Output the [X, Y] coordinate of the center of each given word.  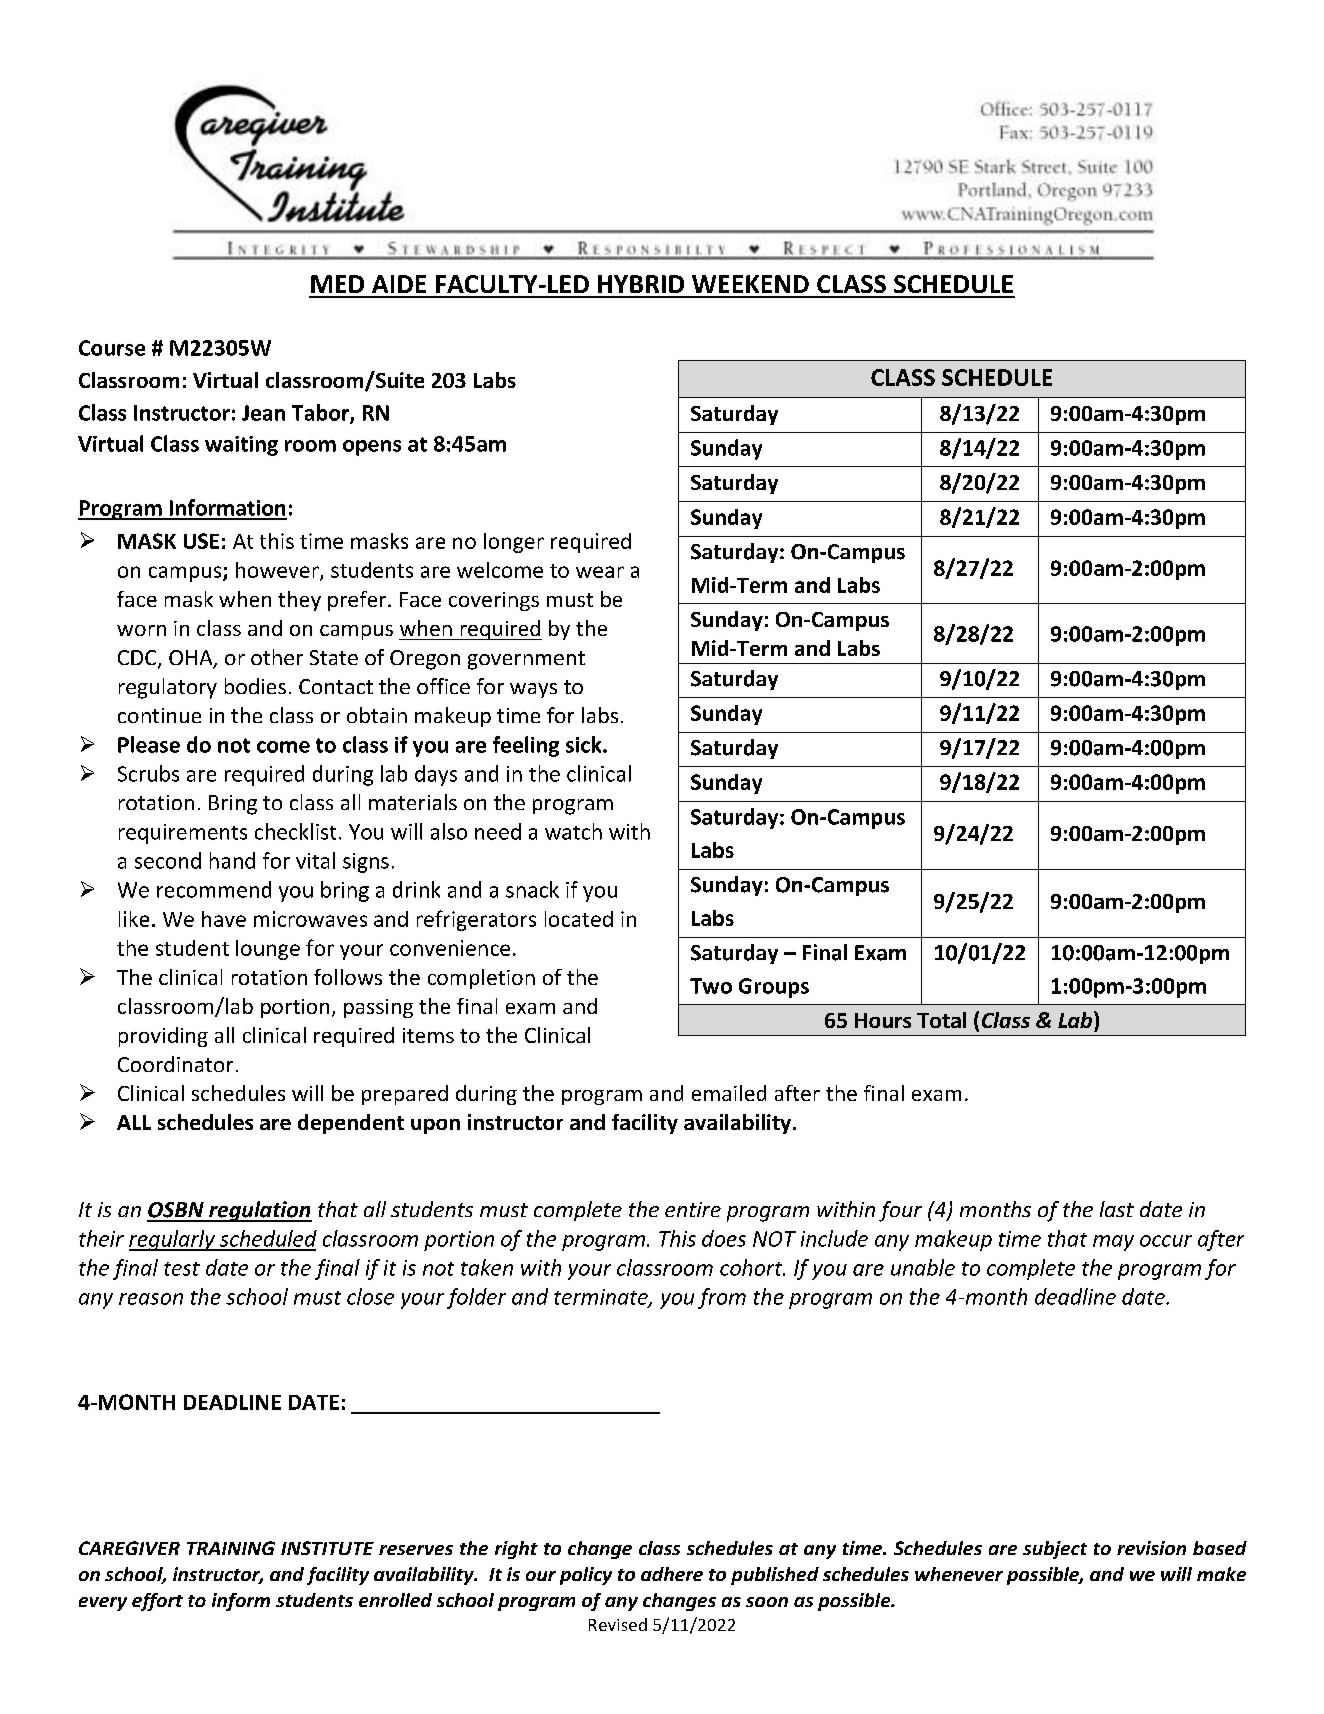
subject [1055, 1550]
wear [600, 572]
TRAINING [231, 1548]
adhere [672, 1574]
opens [372, 448]
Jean [263, 413]
